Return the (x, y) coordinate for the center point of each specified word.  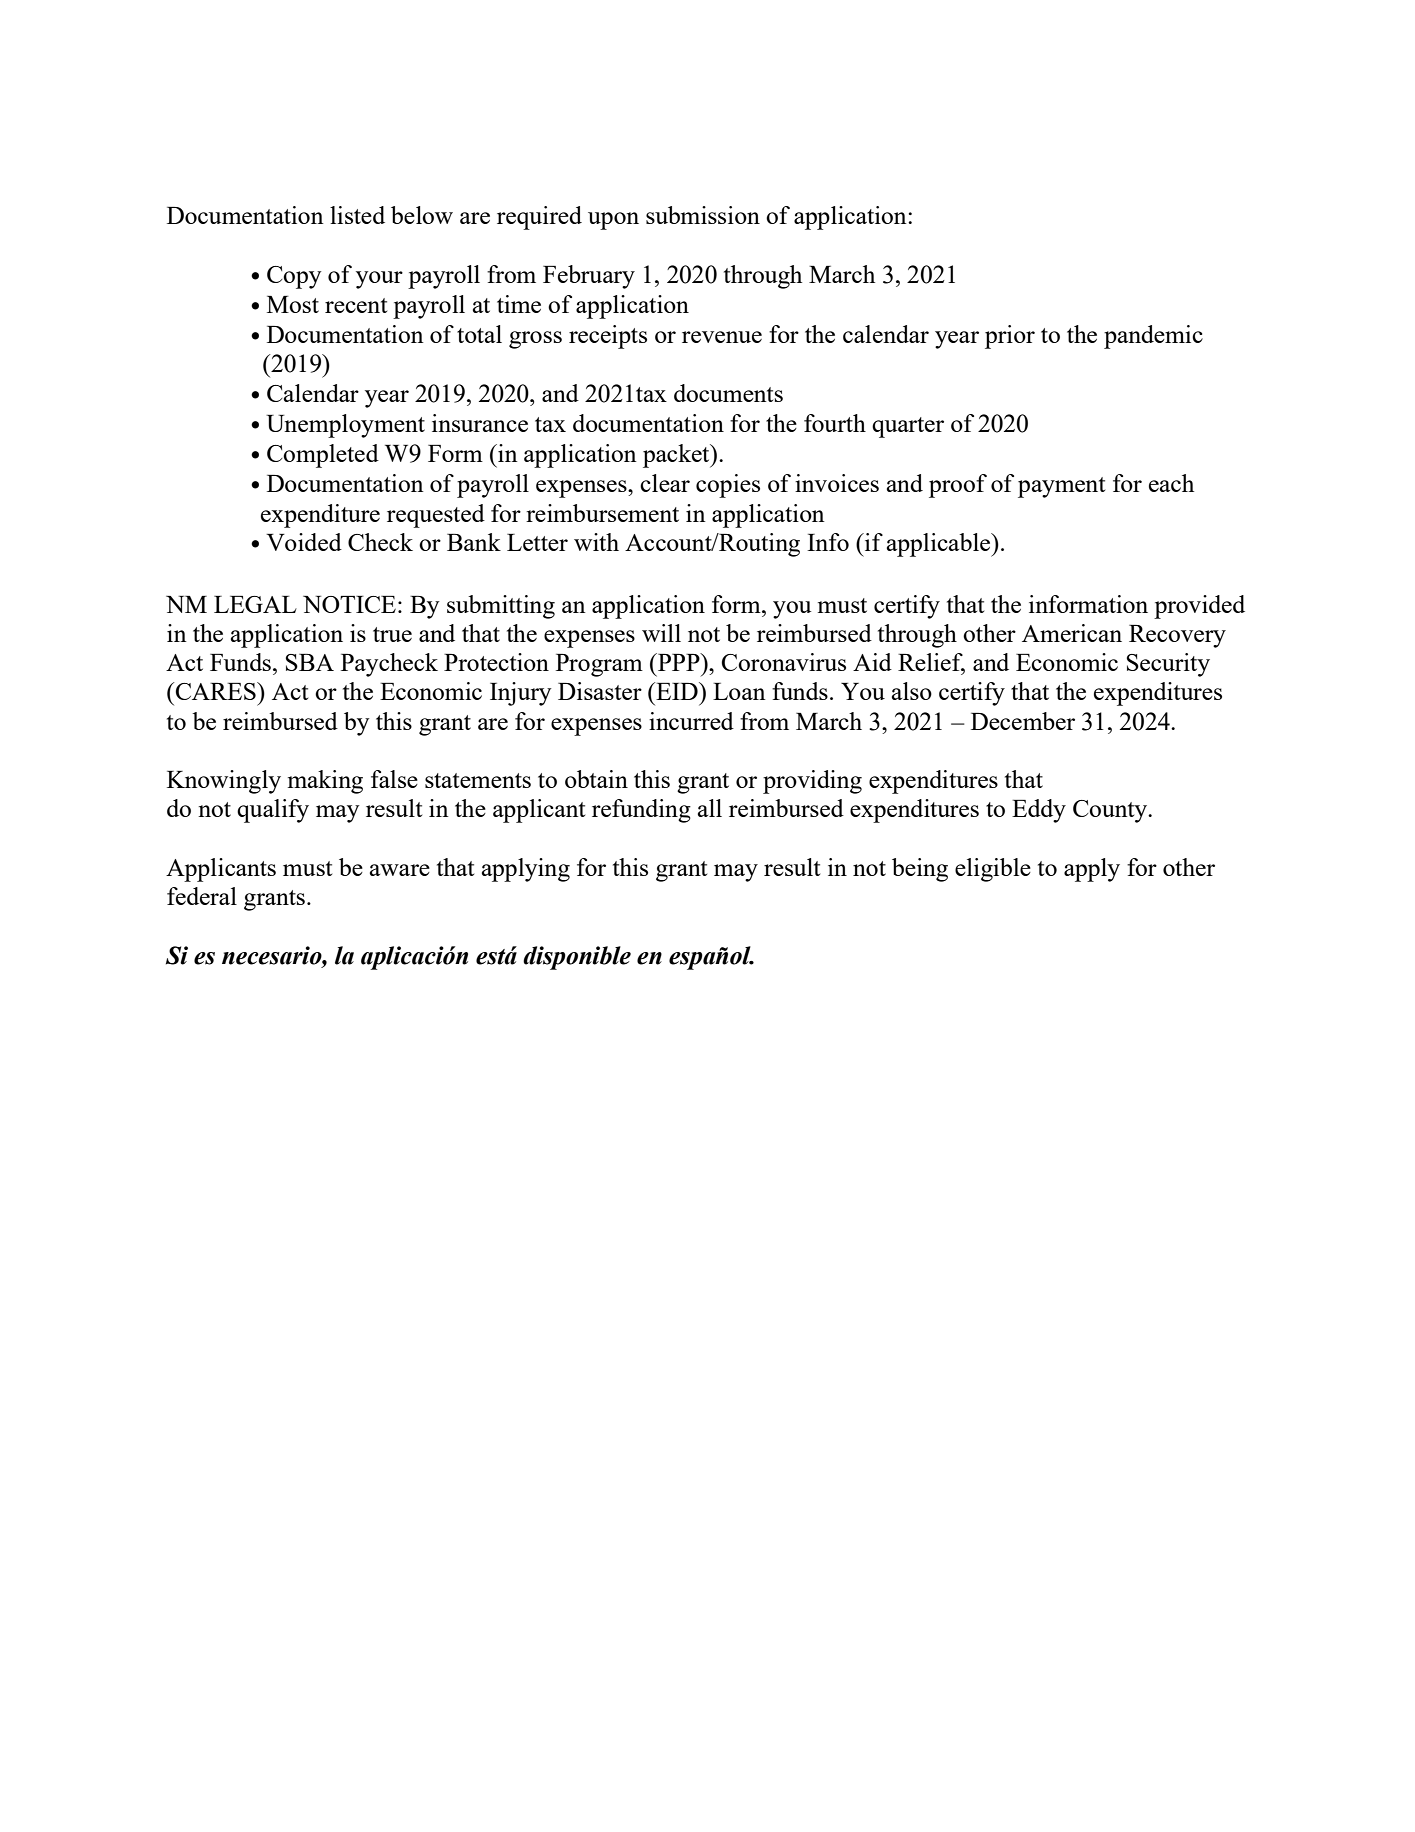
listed (357, 215)
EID (677, 691)
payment (1061, 487)
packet (677, 456)
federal (202, 896)
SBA (310, 662)
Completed (323, 456)
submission (703, 215)
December (1023, 721)
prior (1010, 337)
